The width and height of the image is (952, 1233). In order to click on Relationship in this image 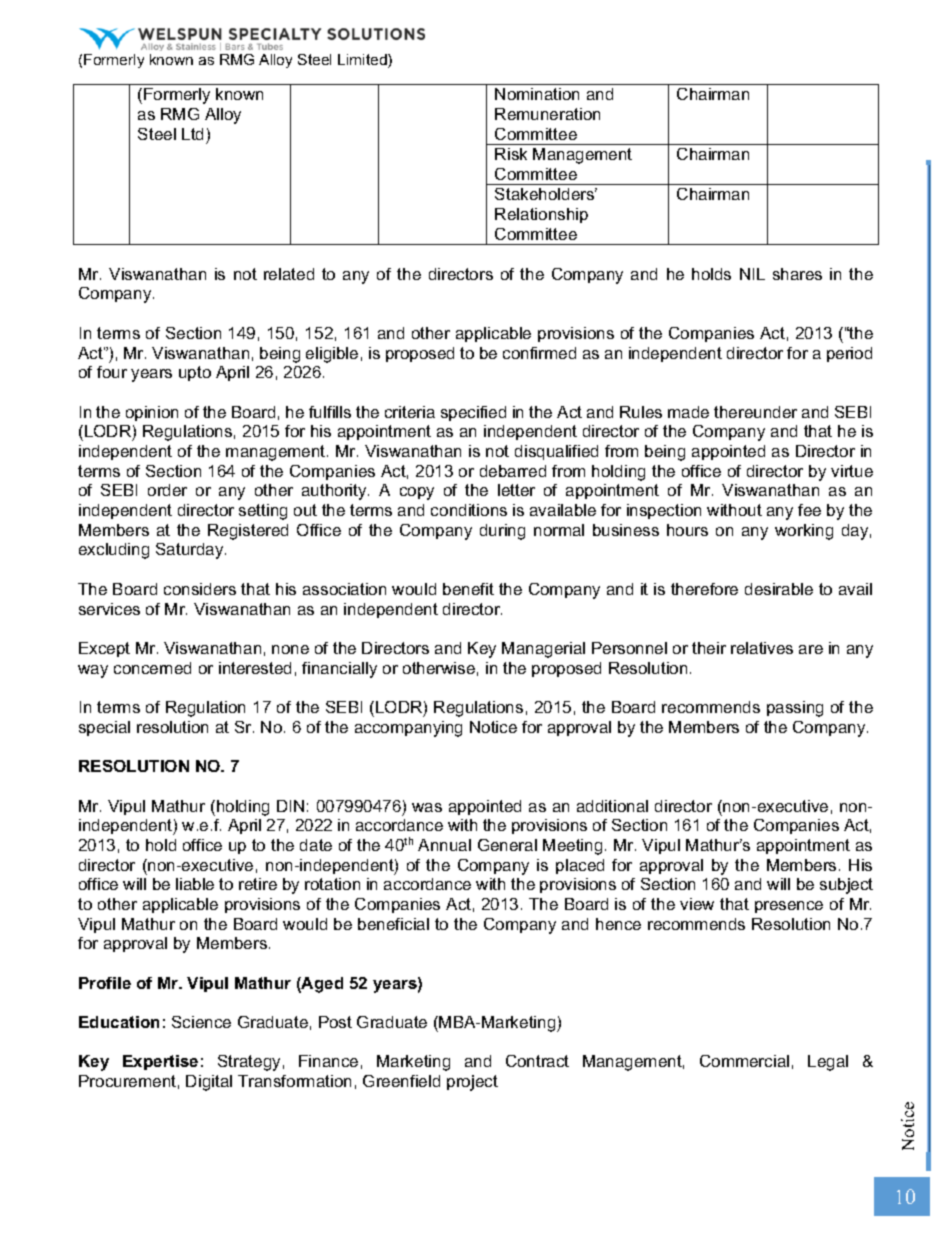, I will do `click(541, 215)`.
